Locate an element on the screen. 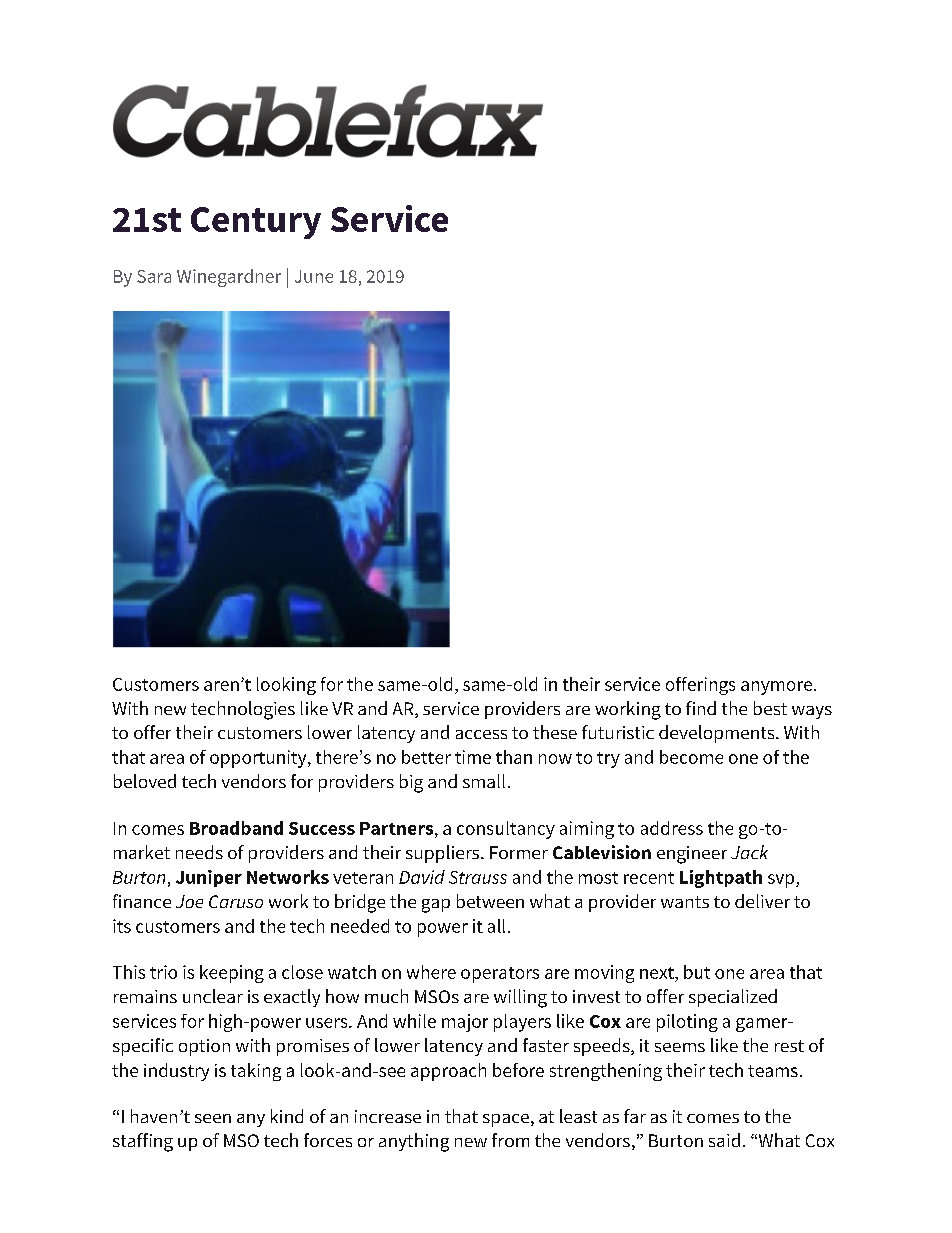 The height and width of the screenshot is (1233, 952). time is located at coordinates (473, 757).
